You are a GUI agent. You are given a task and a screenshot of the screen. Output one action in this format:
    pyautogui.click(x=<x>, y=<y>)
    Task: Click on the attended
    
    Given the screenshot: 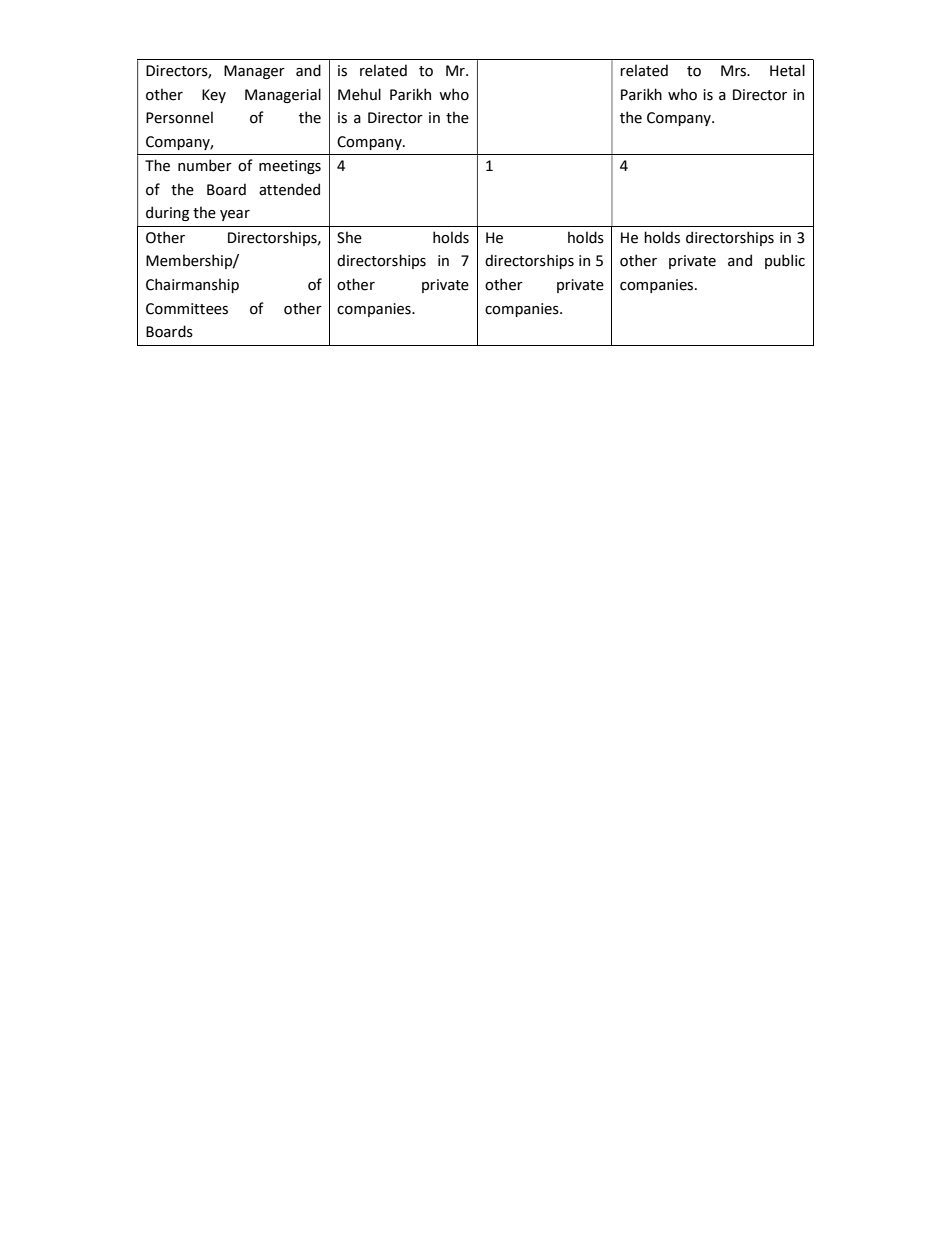 What is the action you would take?
    pyautogui.click(x=289, y=189)
